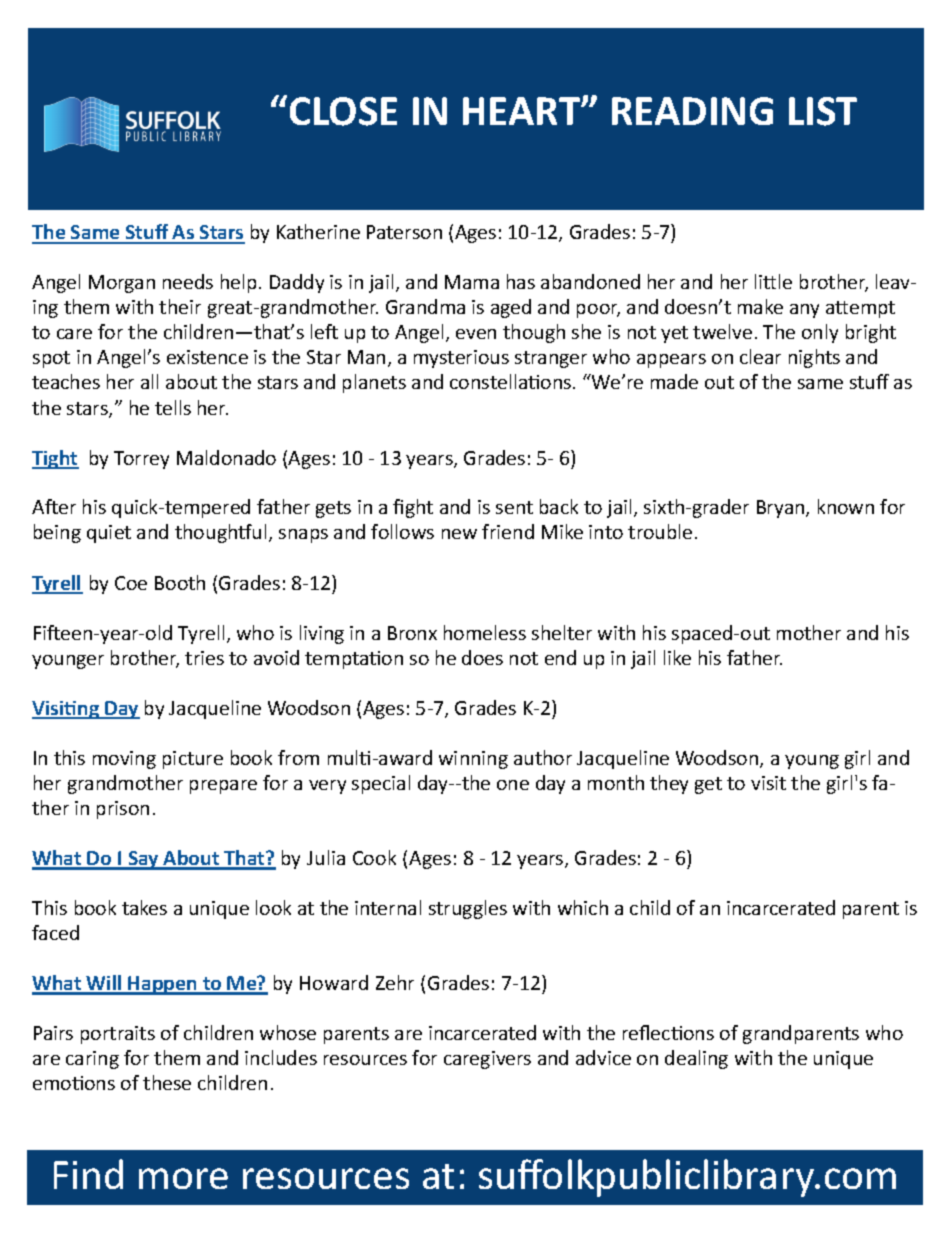 The width and height of the document is (952, 1233). I want to click on advice, so click(603, 1057).
